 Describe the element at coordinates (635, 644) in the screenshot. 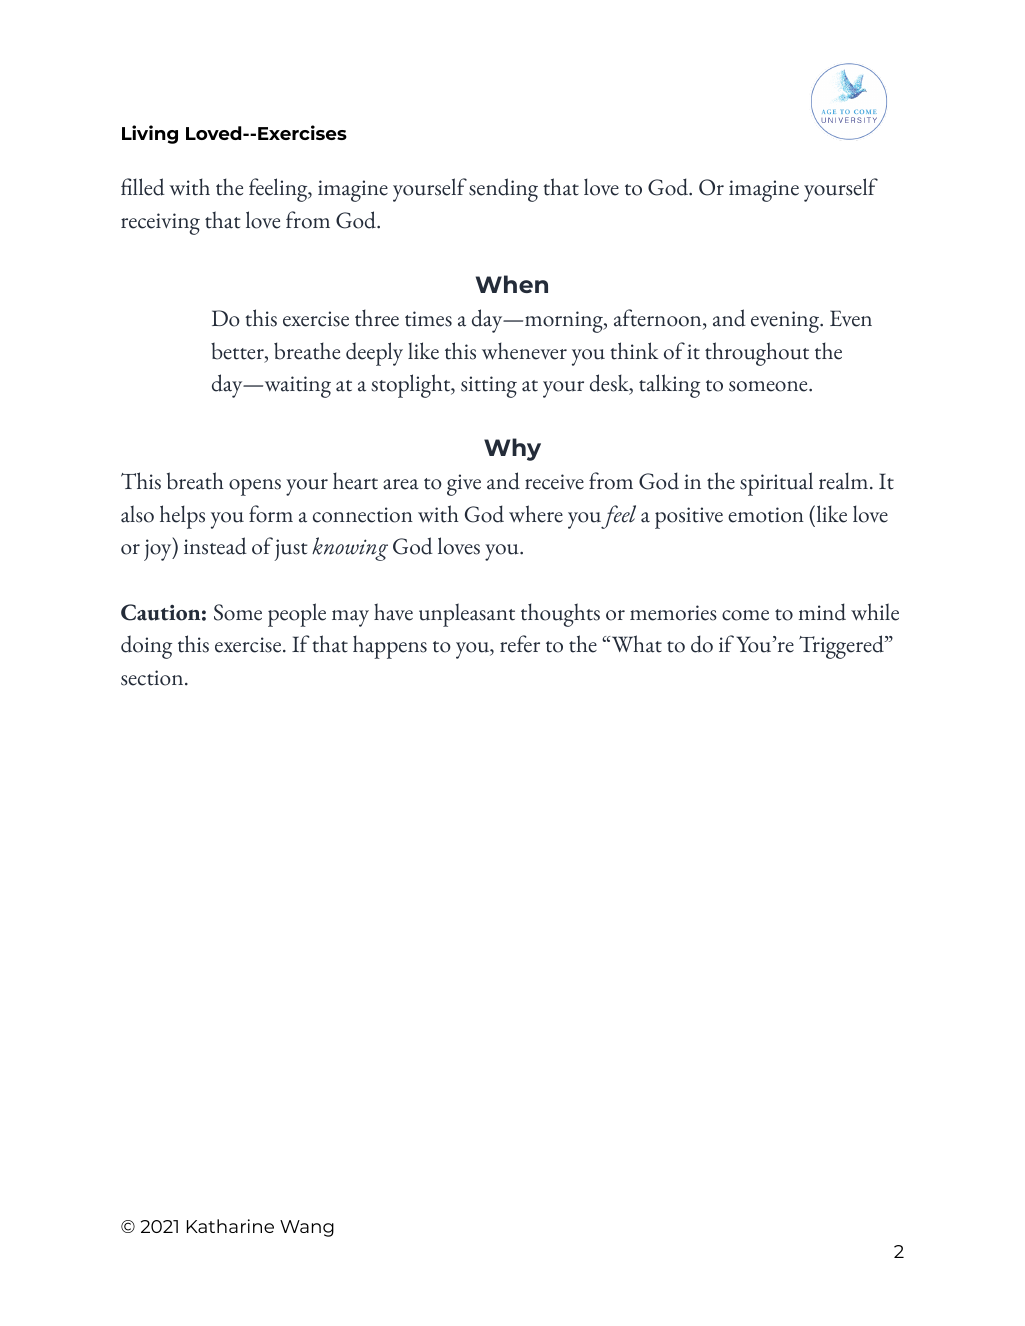

I see `What` at that location.
